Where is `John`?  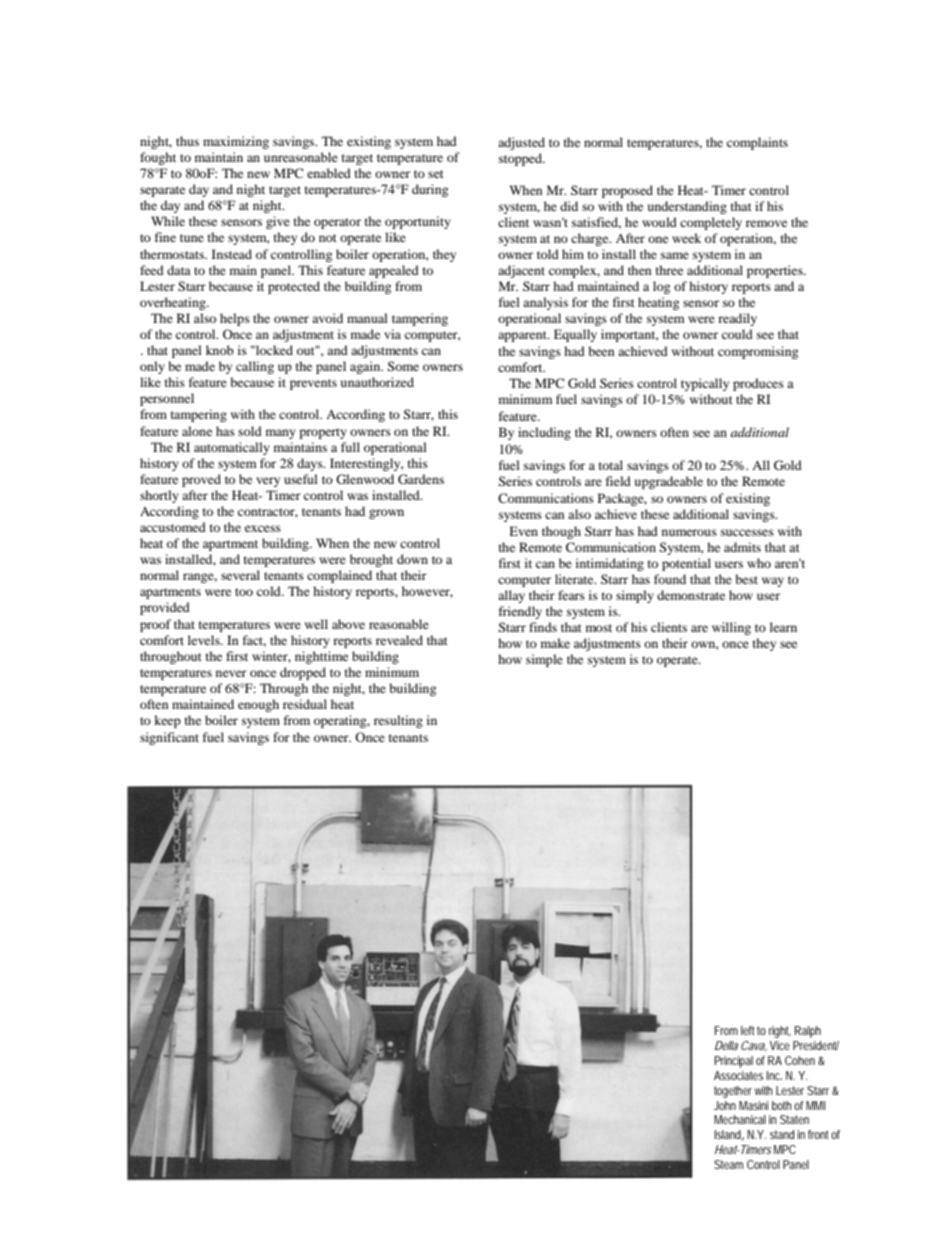
John is located at coordinates (725, 1105).
